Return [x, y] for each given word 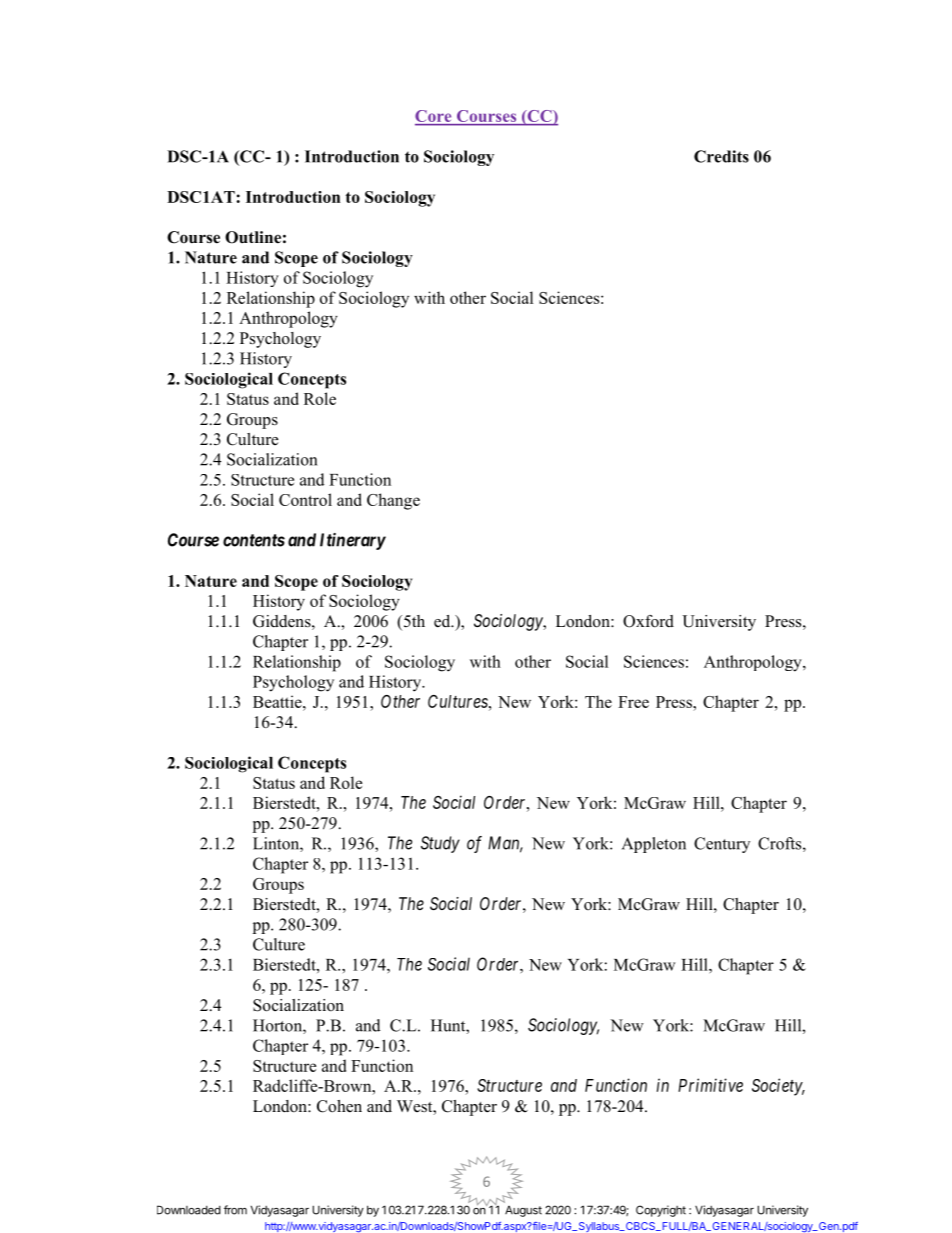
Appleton [654, 845]
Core [434, 117]
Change [393, 501]
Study [440, 844]
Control [305, 499]
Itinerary [353, 541]
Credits [721, 156]
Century [722, 845]
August [523, 1211]
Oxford [648, 621]
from [235, 1210]
